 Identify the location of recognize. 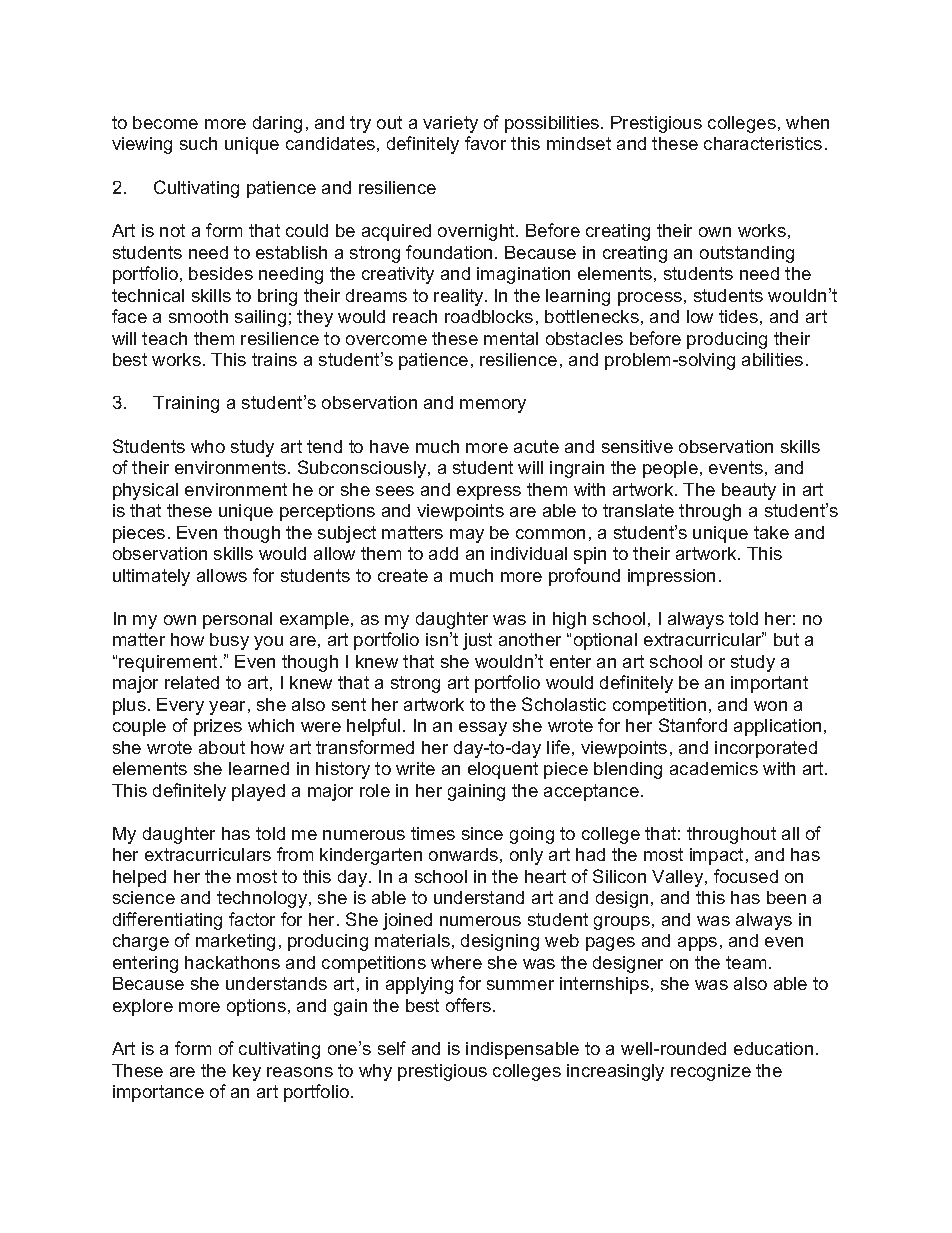
(711, 1072).
